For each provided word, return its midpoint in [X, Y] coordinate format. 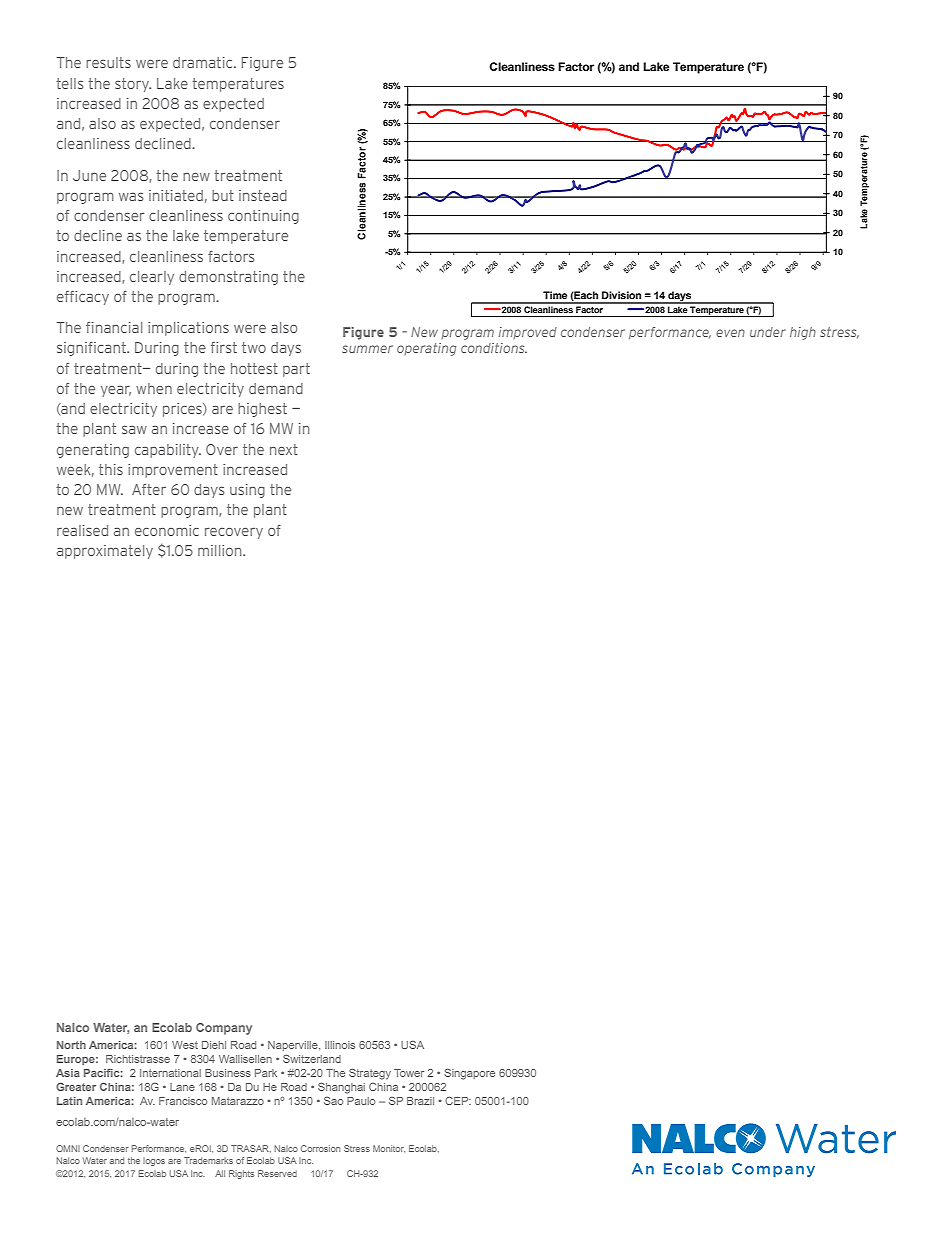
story [133, 85]
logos [154, 1162]
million [221, 550]
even [730, 333]
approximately [105, 552]
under [768, 332]
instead [263, 195]
